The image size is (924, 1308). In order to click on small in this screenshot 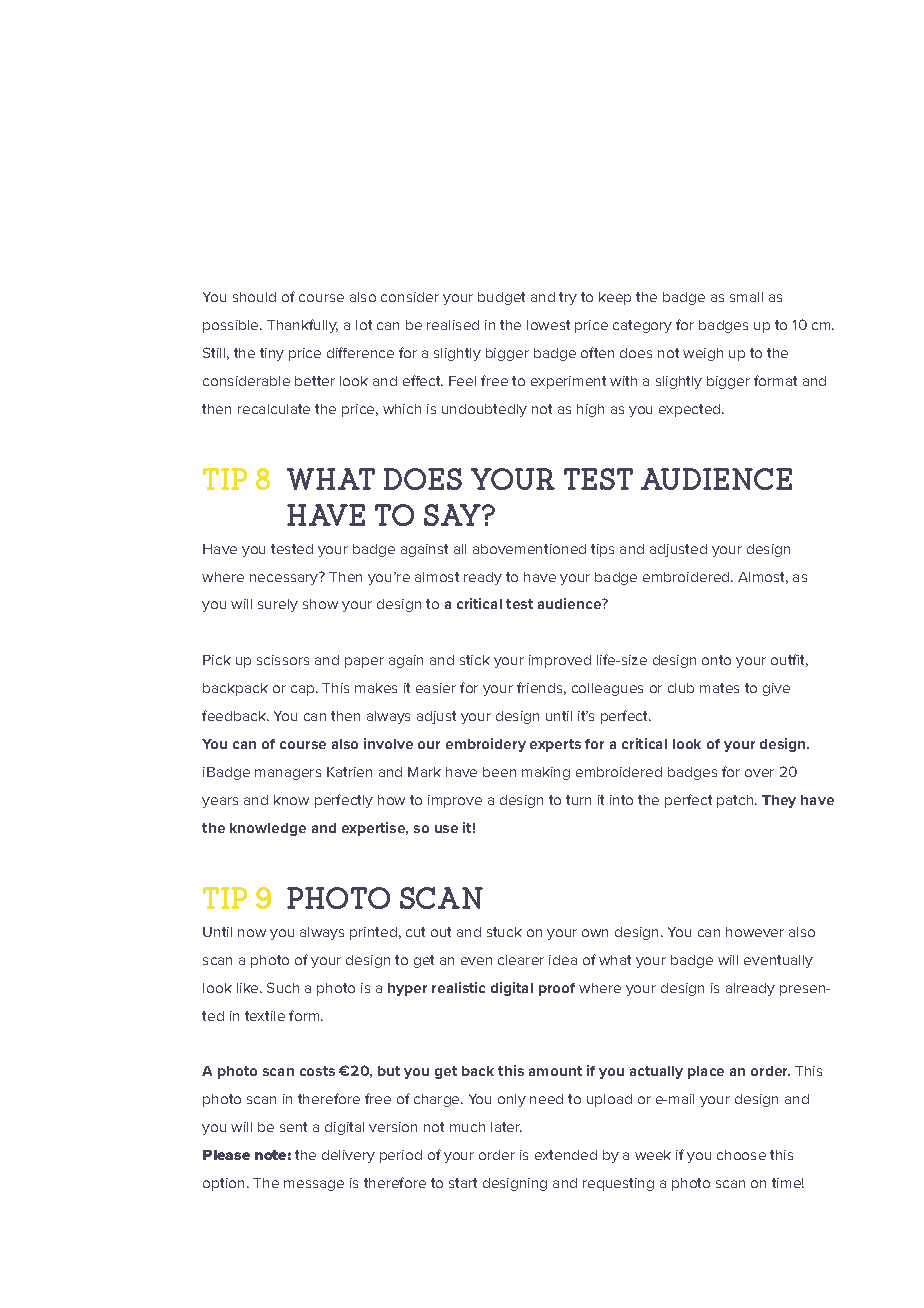, I will do `click(746, 297)`.
